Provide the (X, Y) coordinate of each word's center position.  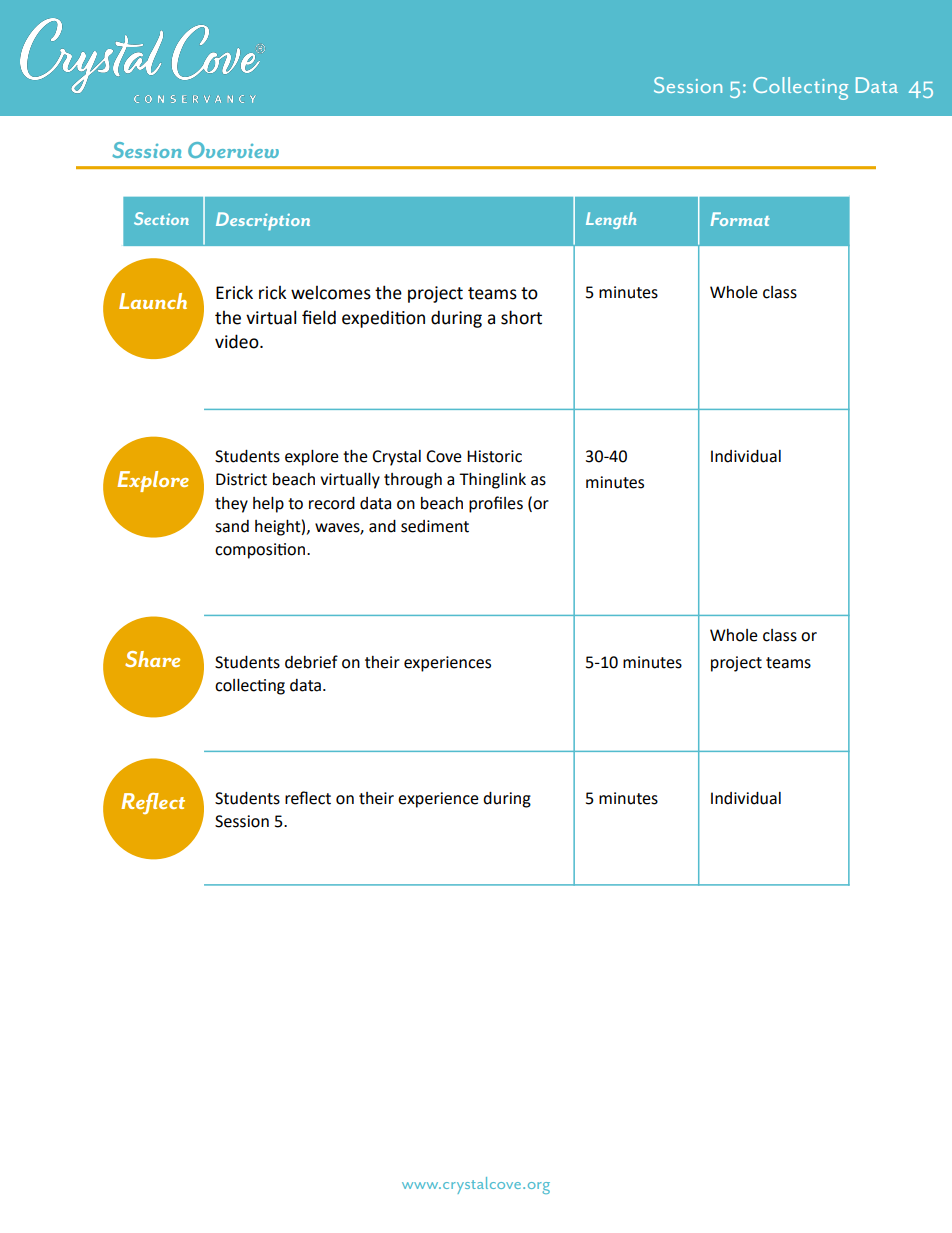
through (413, 481)
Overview (233, 150)
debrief (311, 662)
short (521, 317)
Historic (494, 456)
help (268, 505)
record (332, 503)
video (238, 341)
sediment (435, 526)
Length (611, 220)
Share (152, 659)
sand (232, 526)
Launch (153, 301)
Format (740, 219)
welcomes (331, 293)
